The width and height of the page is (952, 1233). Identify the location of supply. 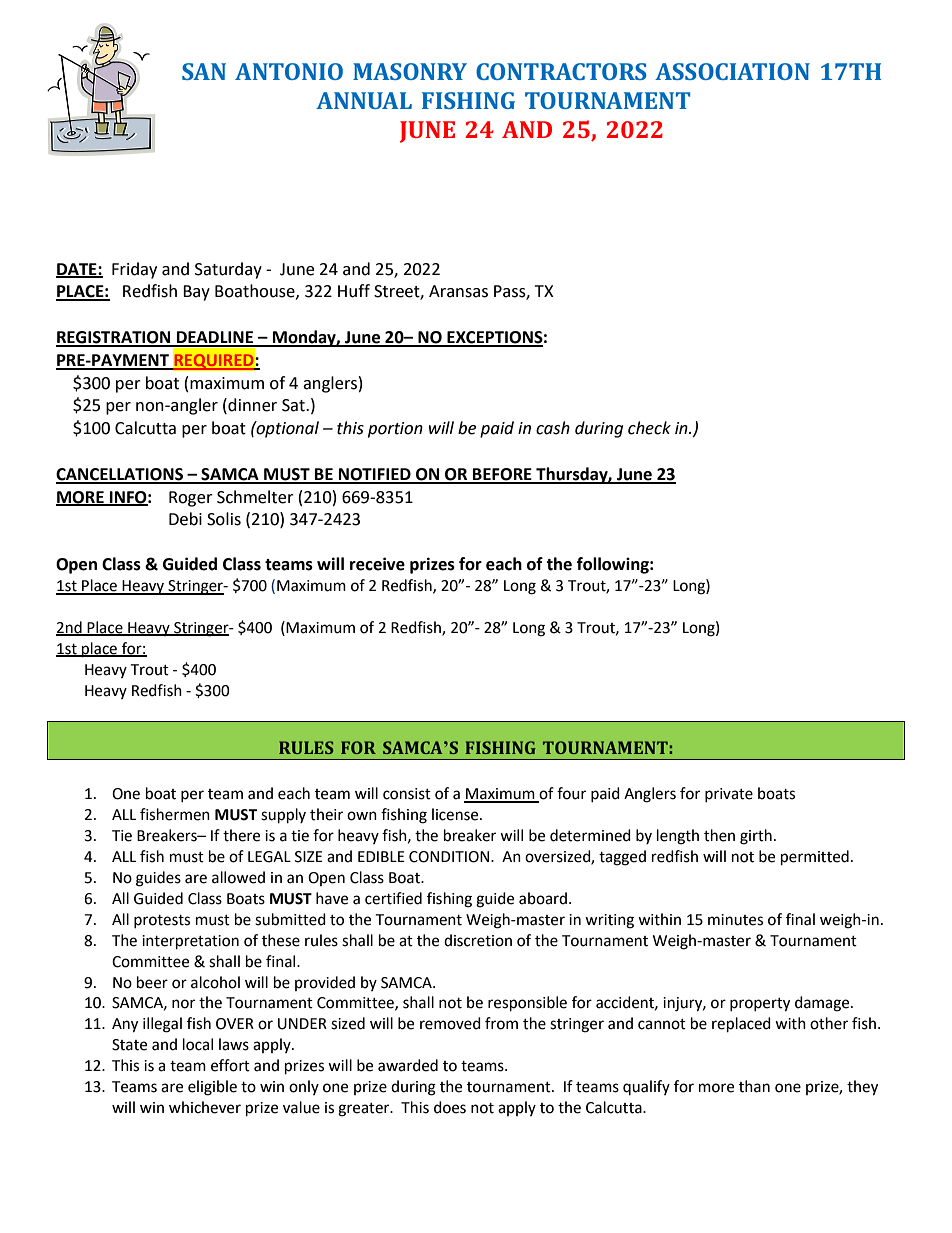
(283, 816).
